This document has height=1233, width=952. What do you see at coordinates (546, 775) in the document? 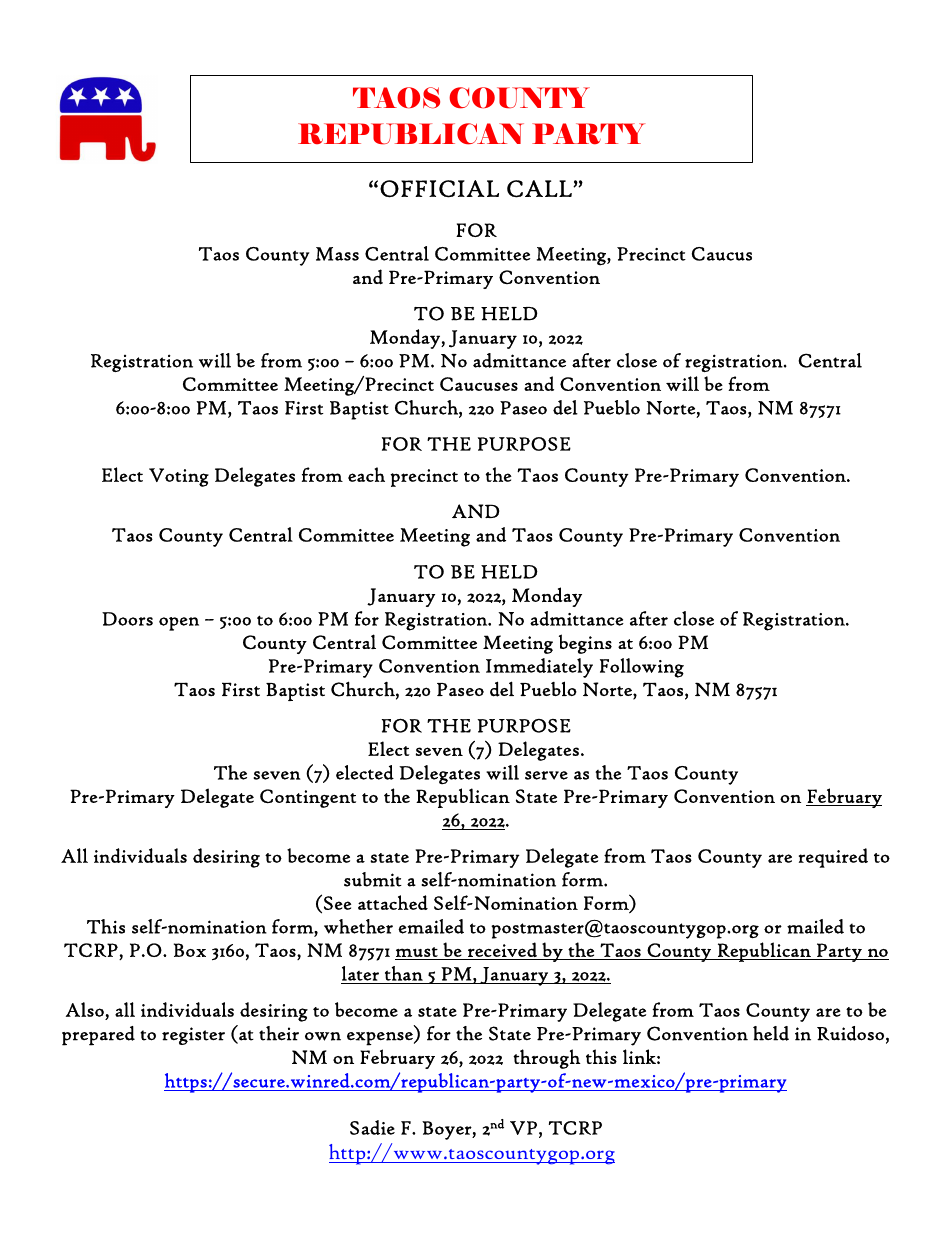
I see `serve` at bounding box center [546, 775].
